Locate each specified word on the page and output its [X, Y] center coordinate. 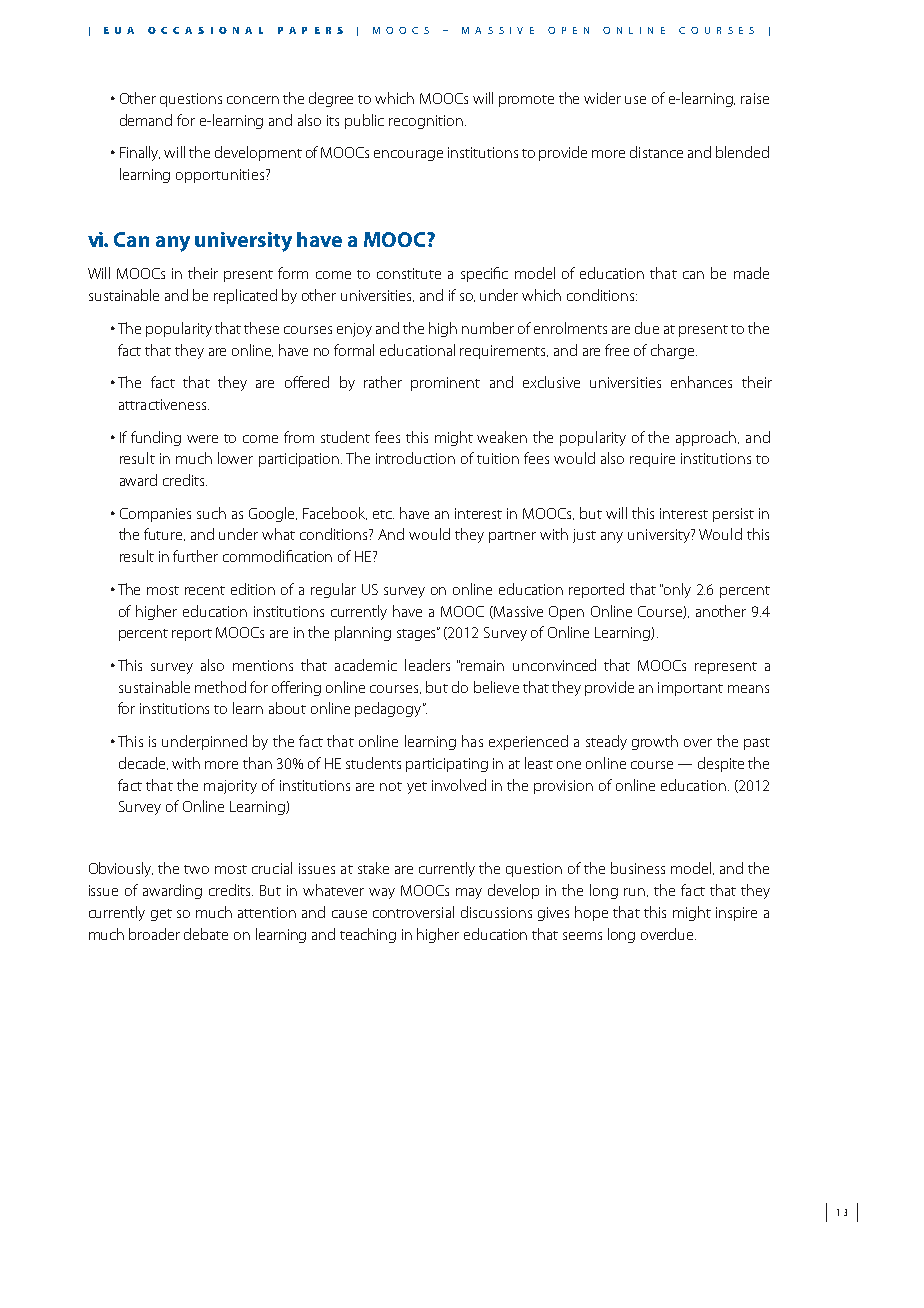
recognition [426, 122]
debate [206, 934]
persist [733, 515]
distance [656, 152]
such [211, 513]
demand [146, 120]
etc [383, 514]
